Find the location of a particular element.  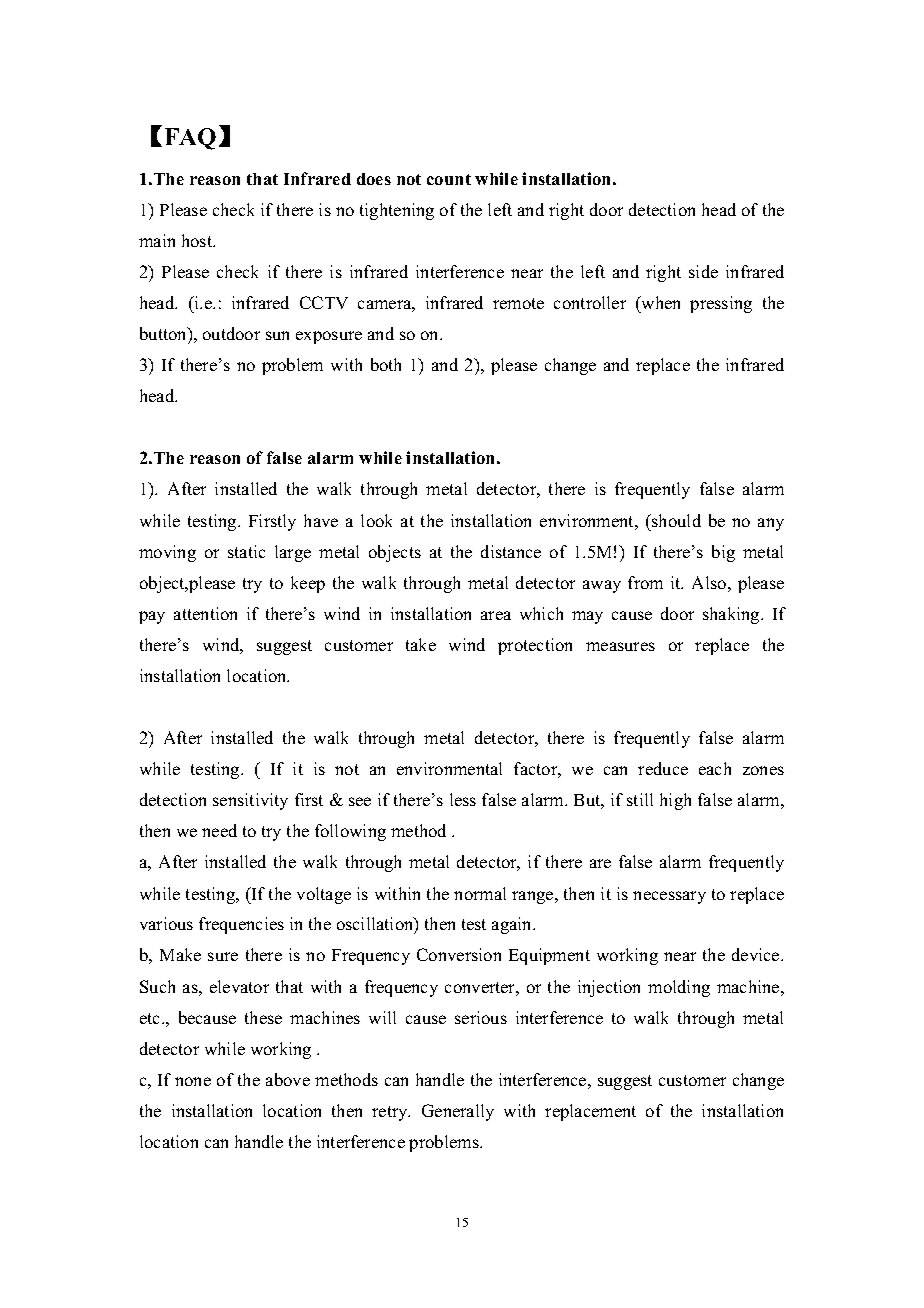

sensitivity is located at coordinates (250, 801).
